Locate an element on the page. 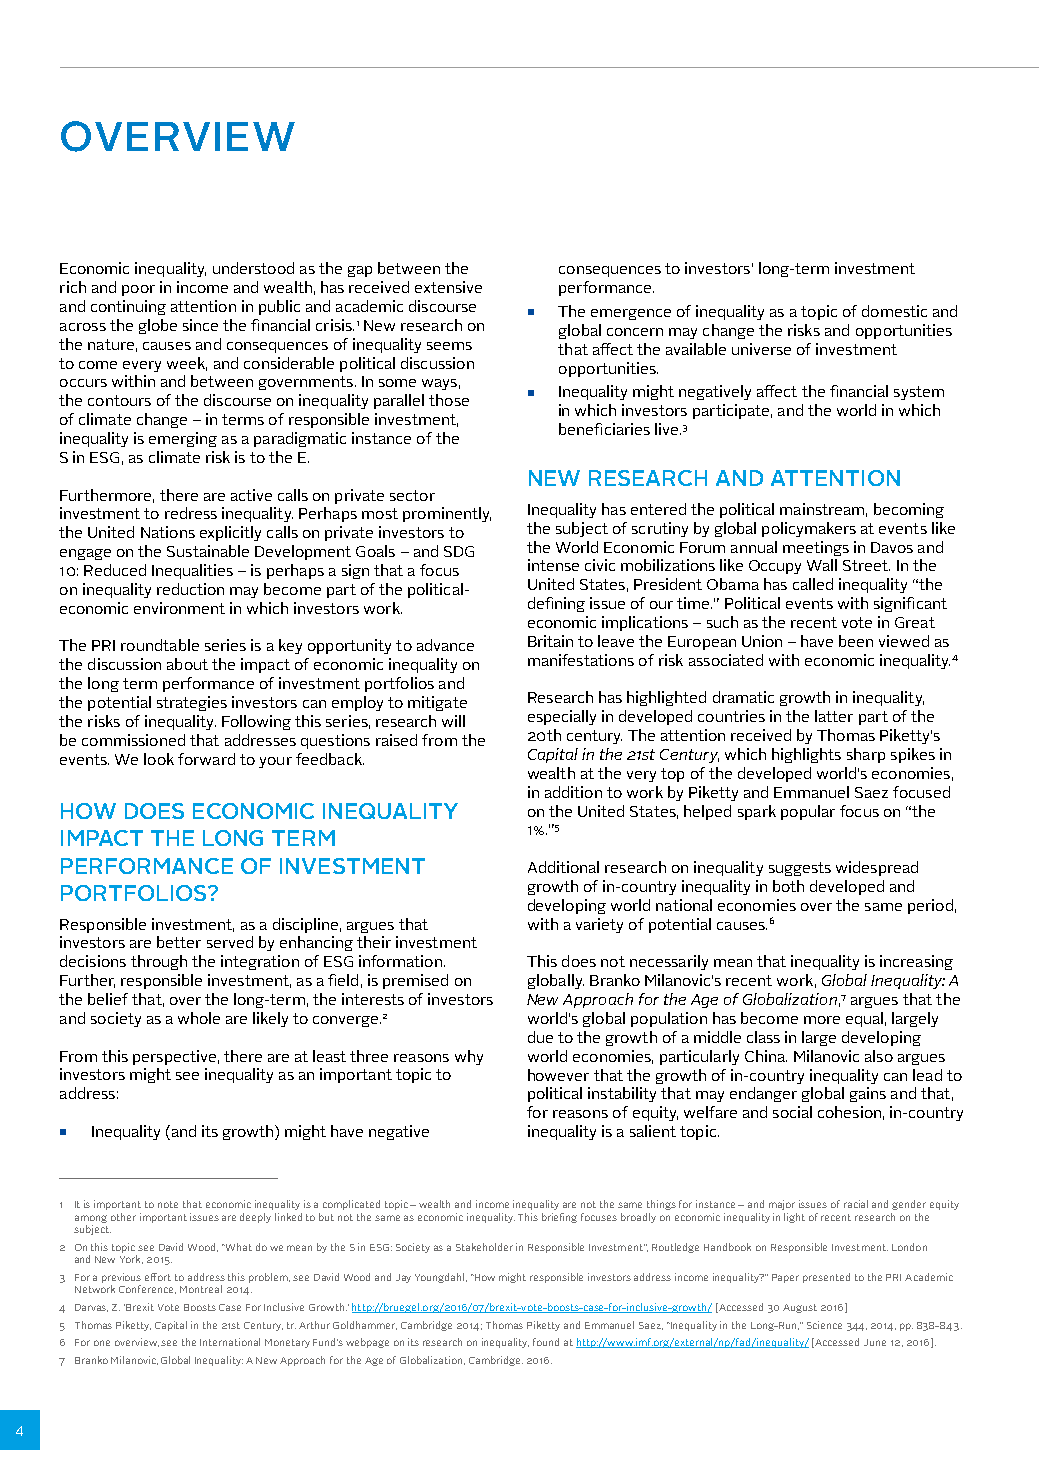 Image resolution: width=1039 pixels, height=1470 pixels. roundtable is located at coordinates (160, 645).
